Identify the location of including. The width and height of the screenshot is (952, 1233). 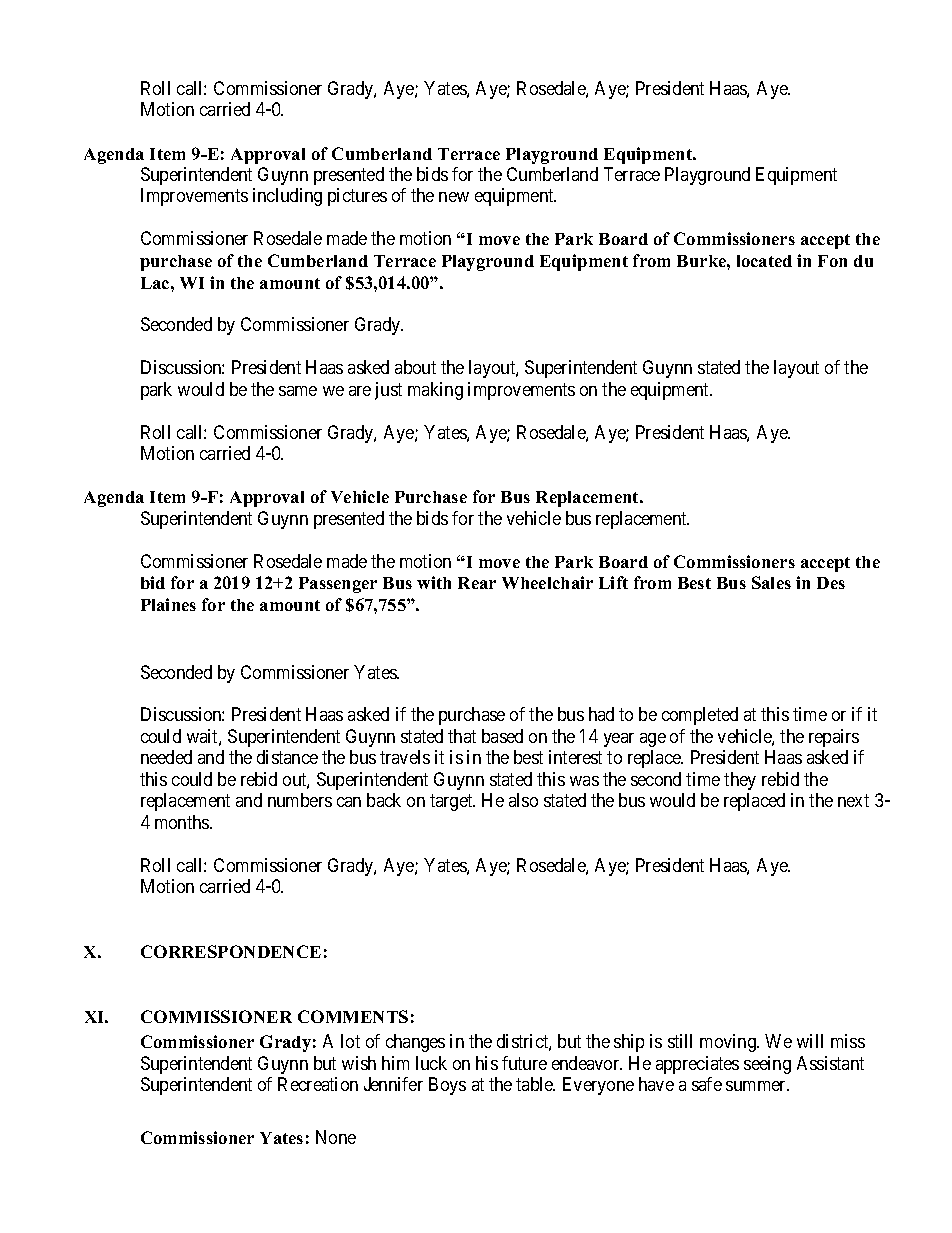
(287, 197).
